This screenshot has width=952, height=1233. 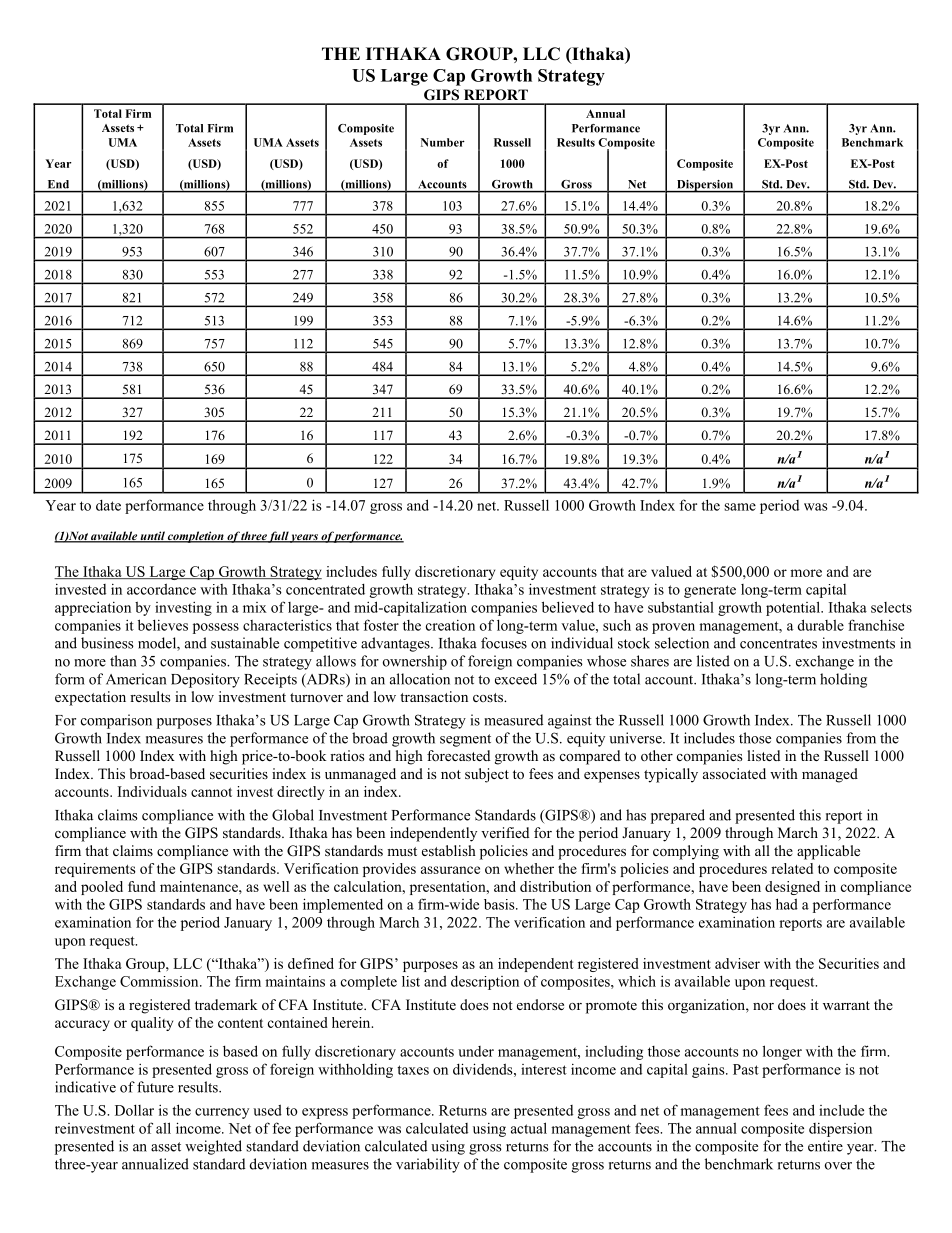 What do you see at coordinates (828, 852) in the screenshot?
I see `applicable` at bounding box center [828, 852].
